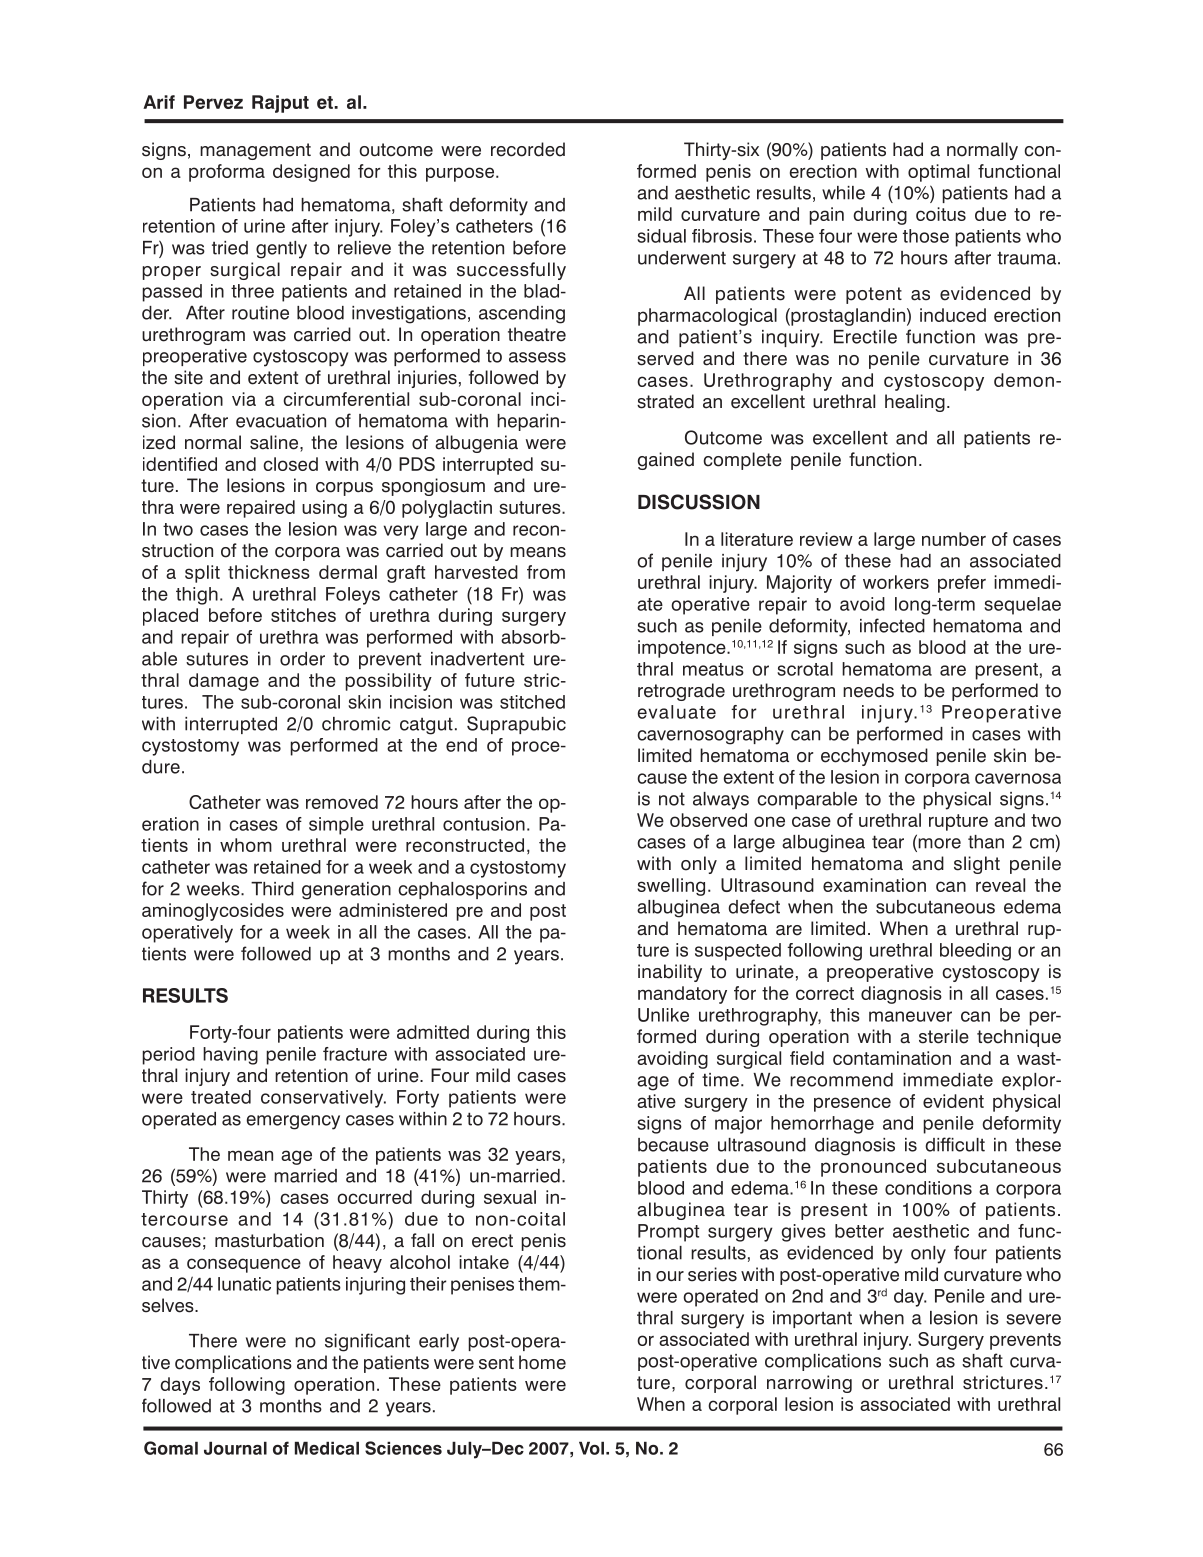 This screenshot has width=1203, height=1557. I want to click on cavernosa, so click(1018, 778).
